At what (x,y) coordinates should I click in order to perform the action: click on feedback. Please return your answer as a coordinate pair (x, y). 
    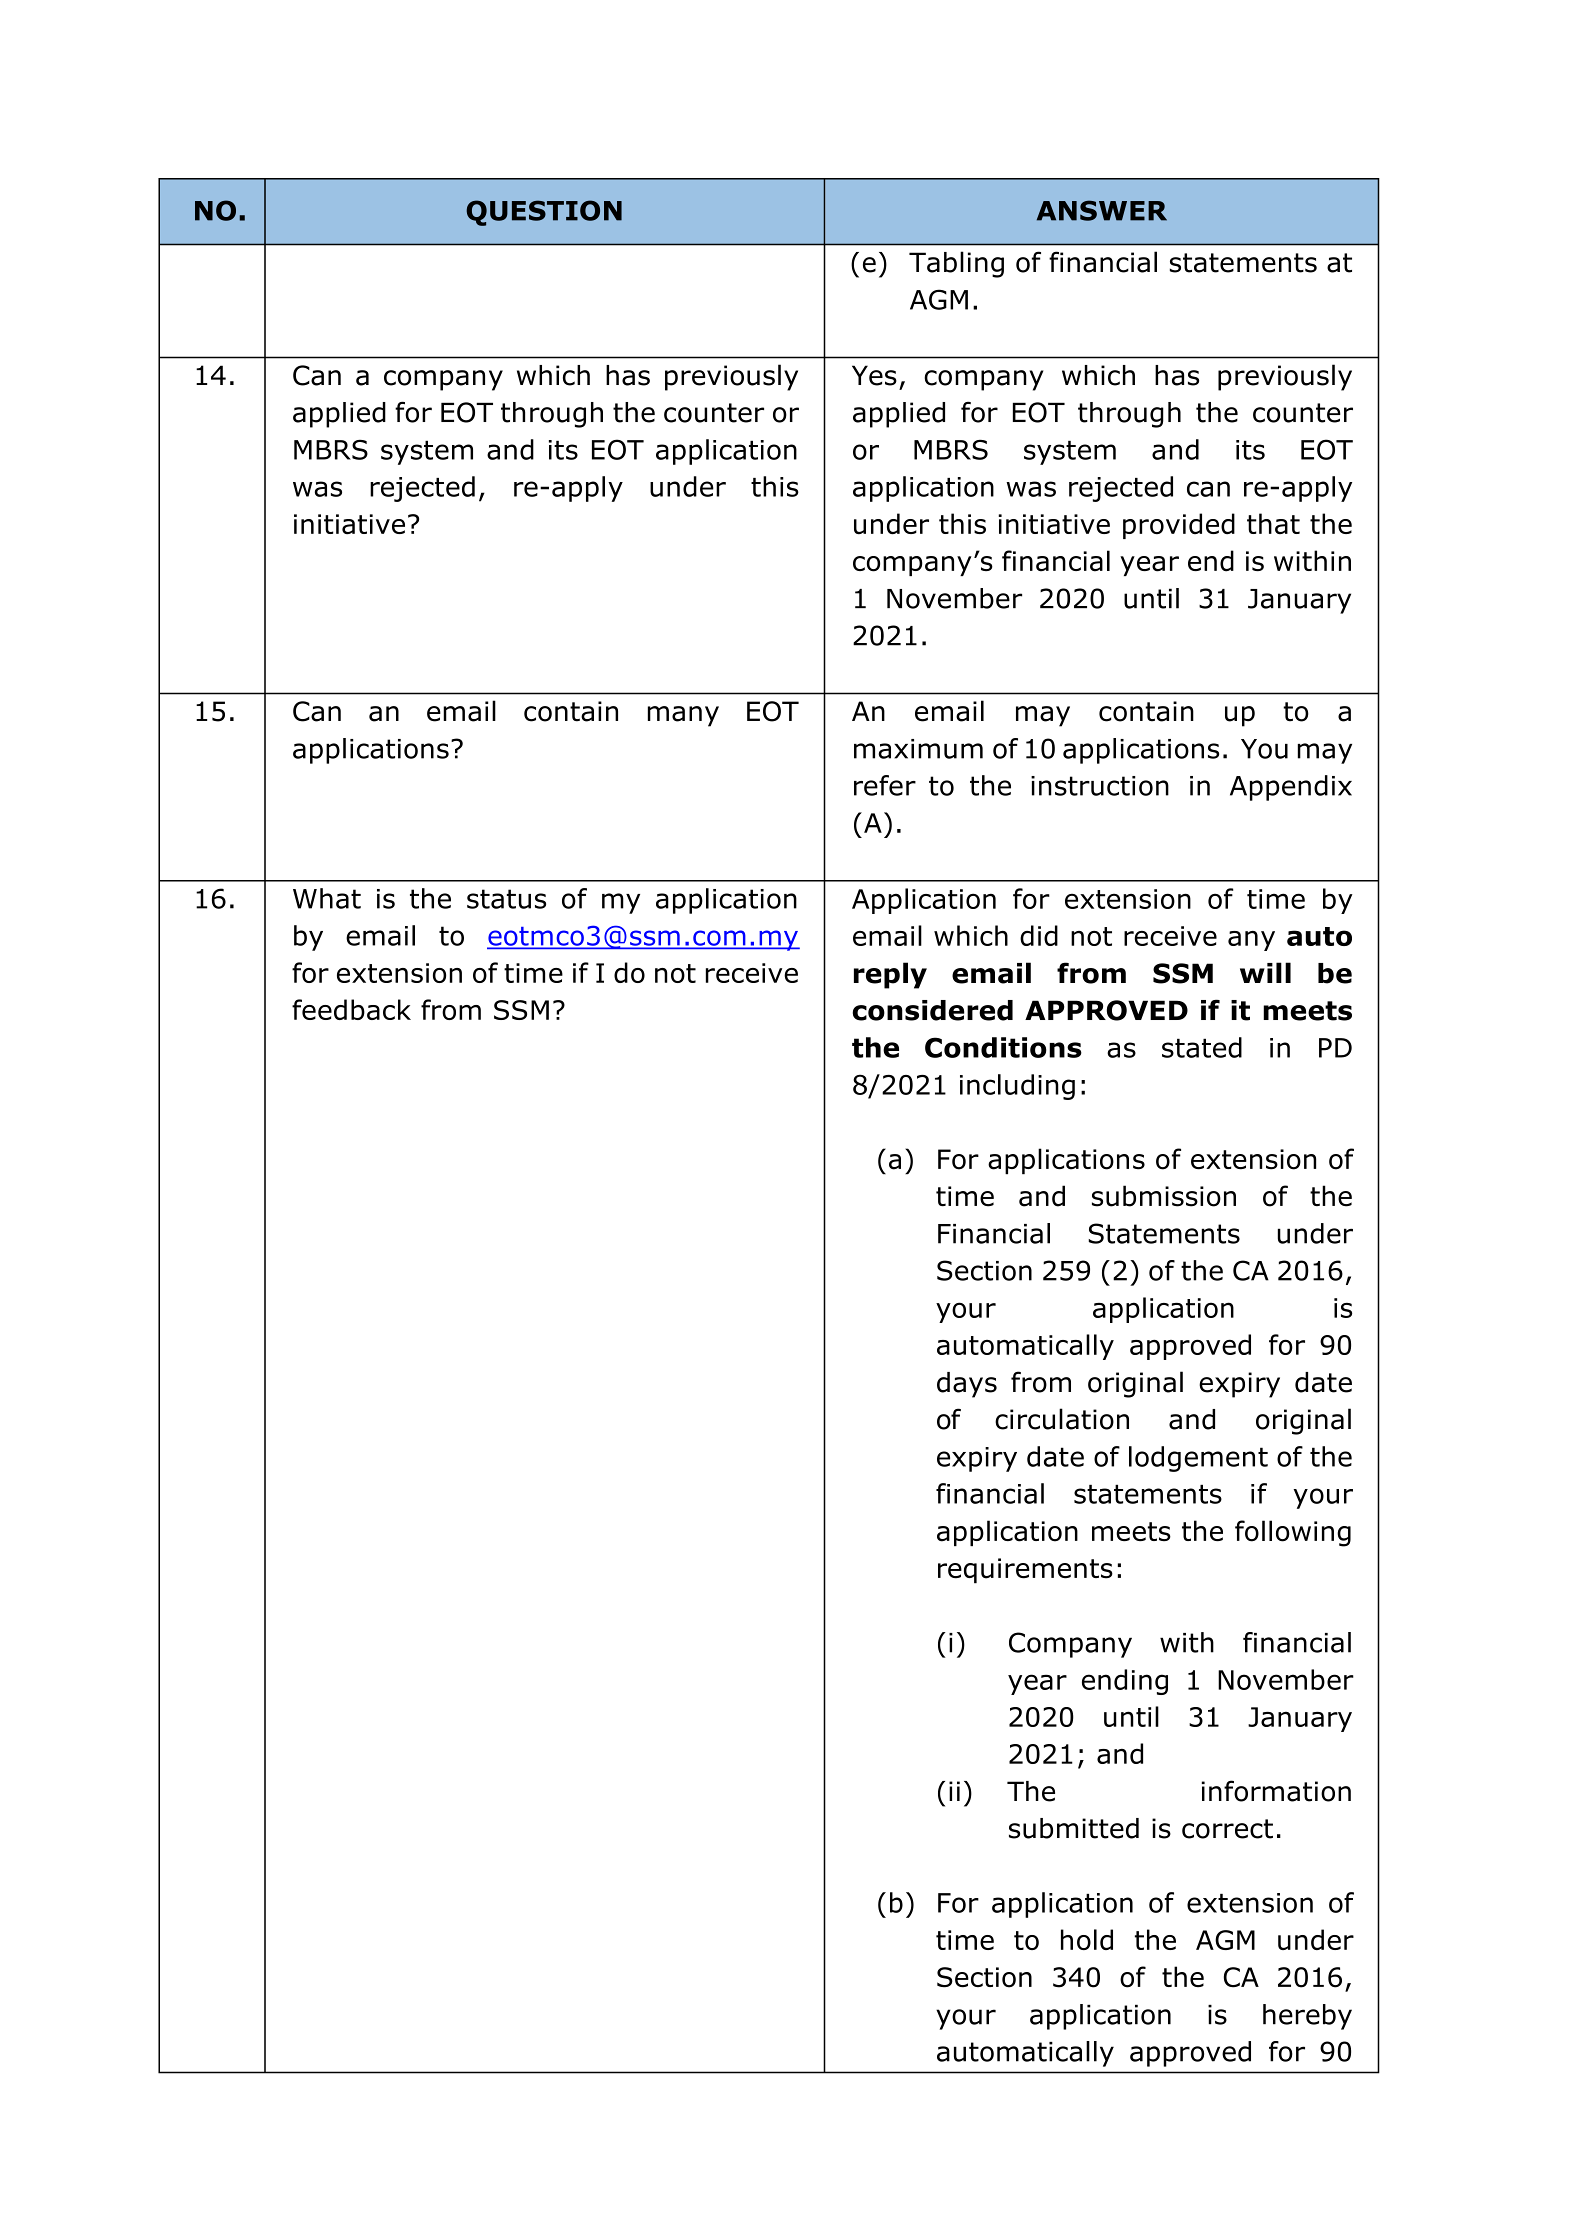
    Looking at the image, I should click on (351, 1009).
